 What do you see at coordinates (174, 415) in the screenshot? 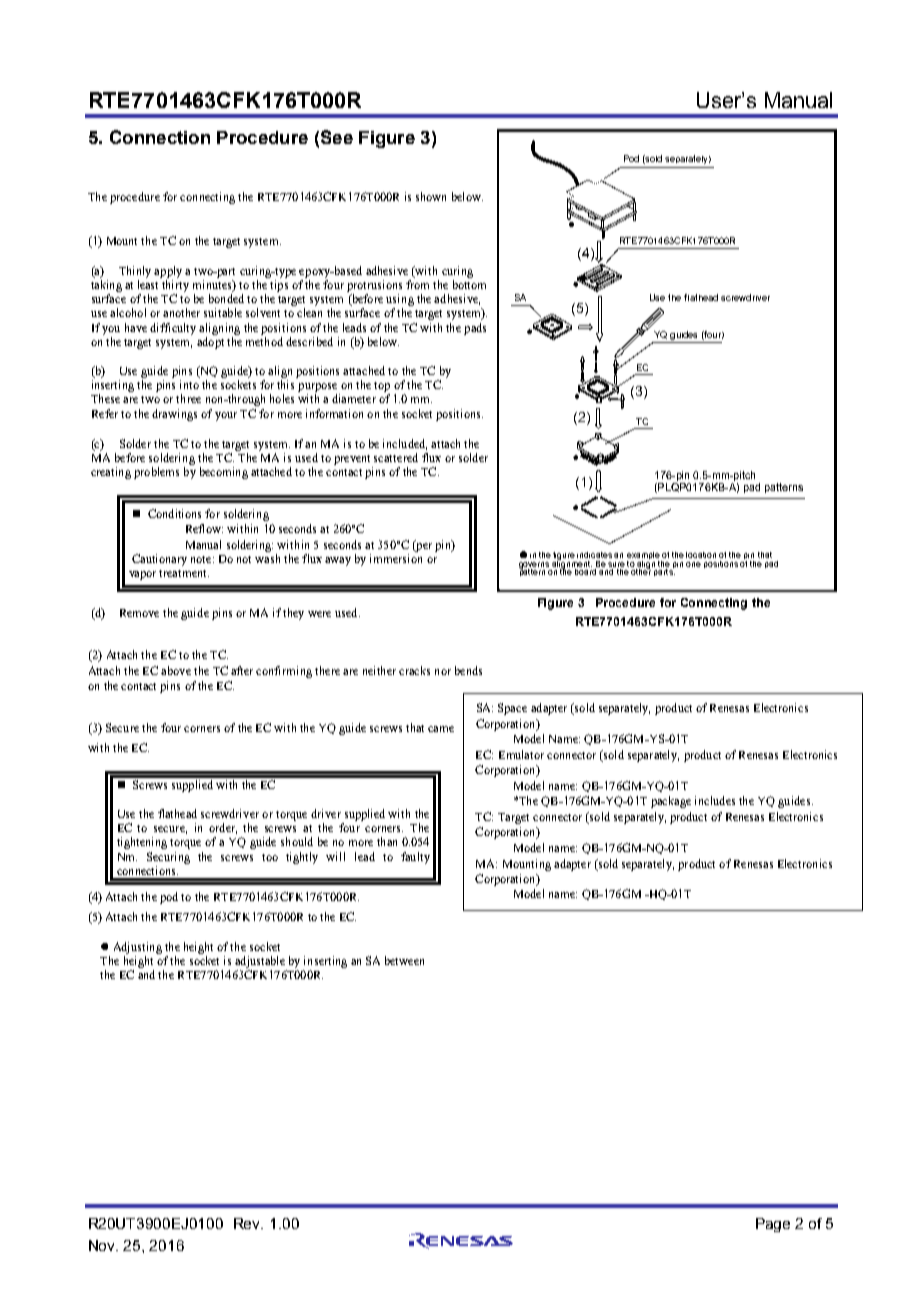
I see `drawings` at bounding box center [174, 415].
